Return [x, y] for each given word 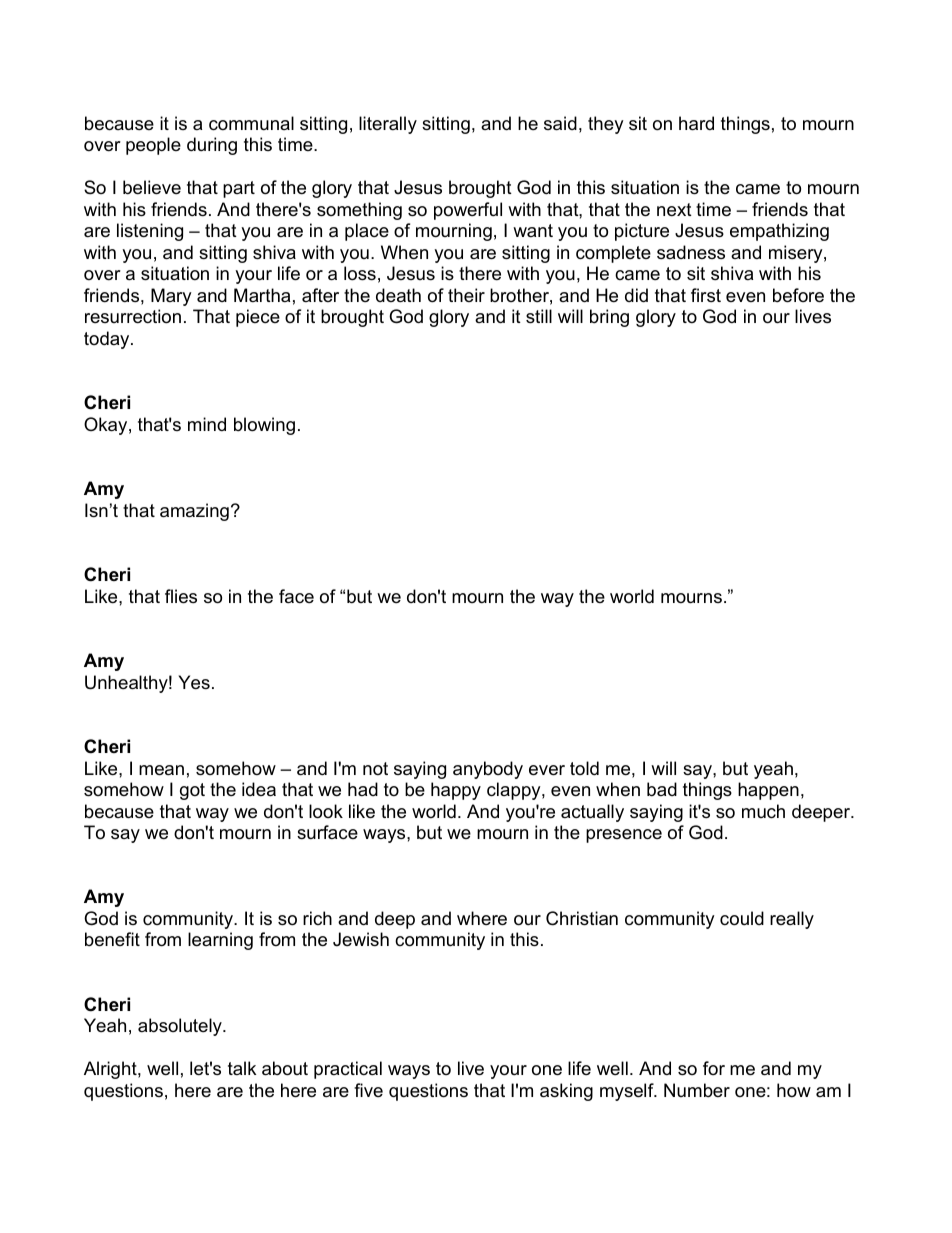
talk [242, 1068]
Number [697, 1090]
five [368, 1090]
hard [696, 123]
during [212, 146]
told [584, 768]
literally [388, 125]
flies [181, 596]
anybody [488, 770]
